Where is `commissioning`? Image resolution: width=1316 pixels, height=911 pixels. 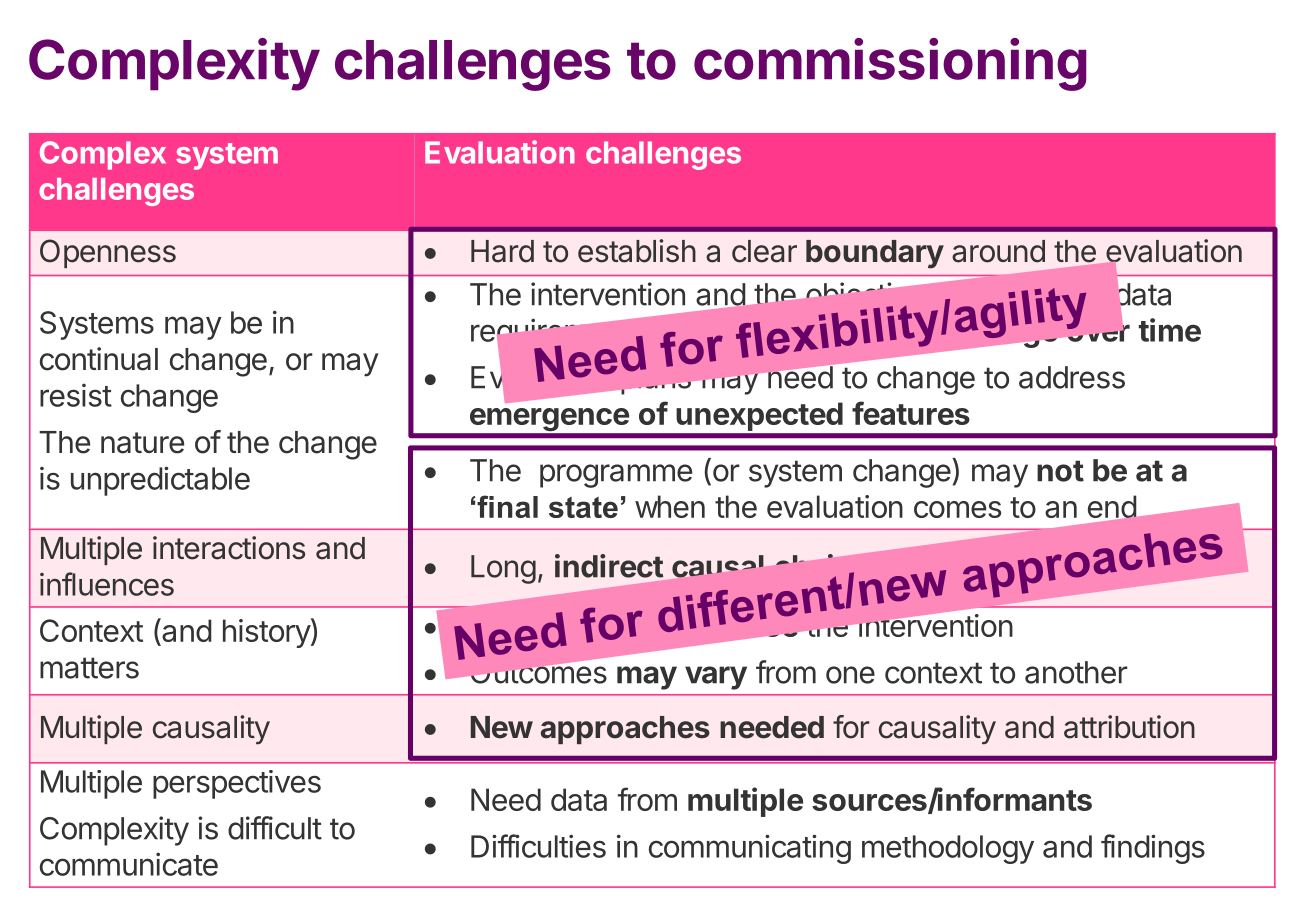 commissioning is located at coordinates (890, 64).
